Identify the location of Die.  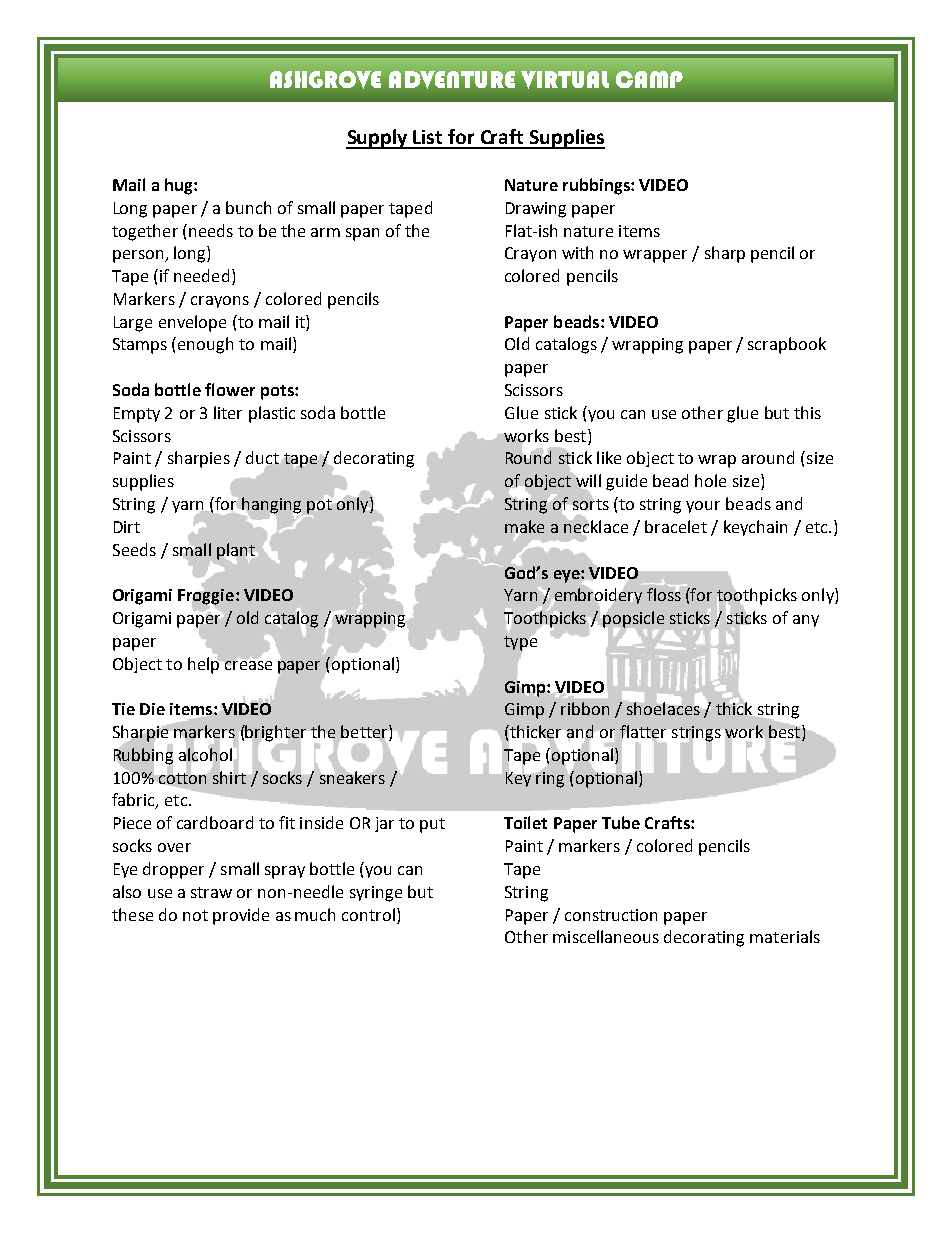
(152, 709).
